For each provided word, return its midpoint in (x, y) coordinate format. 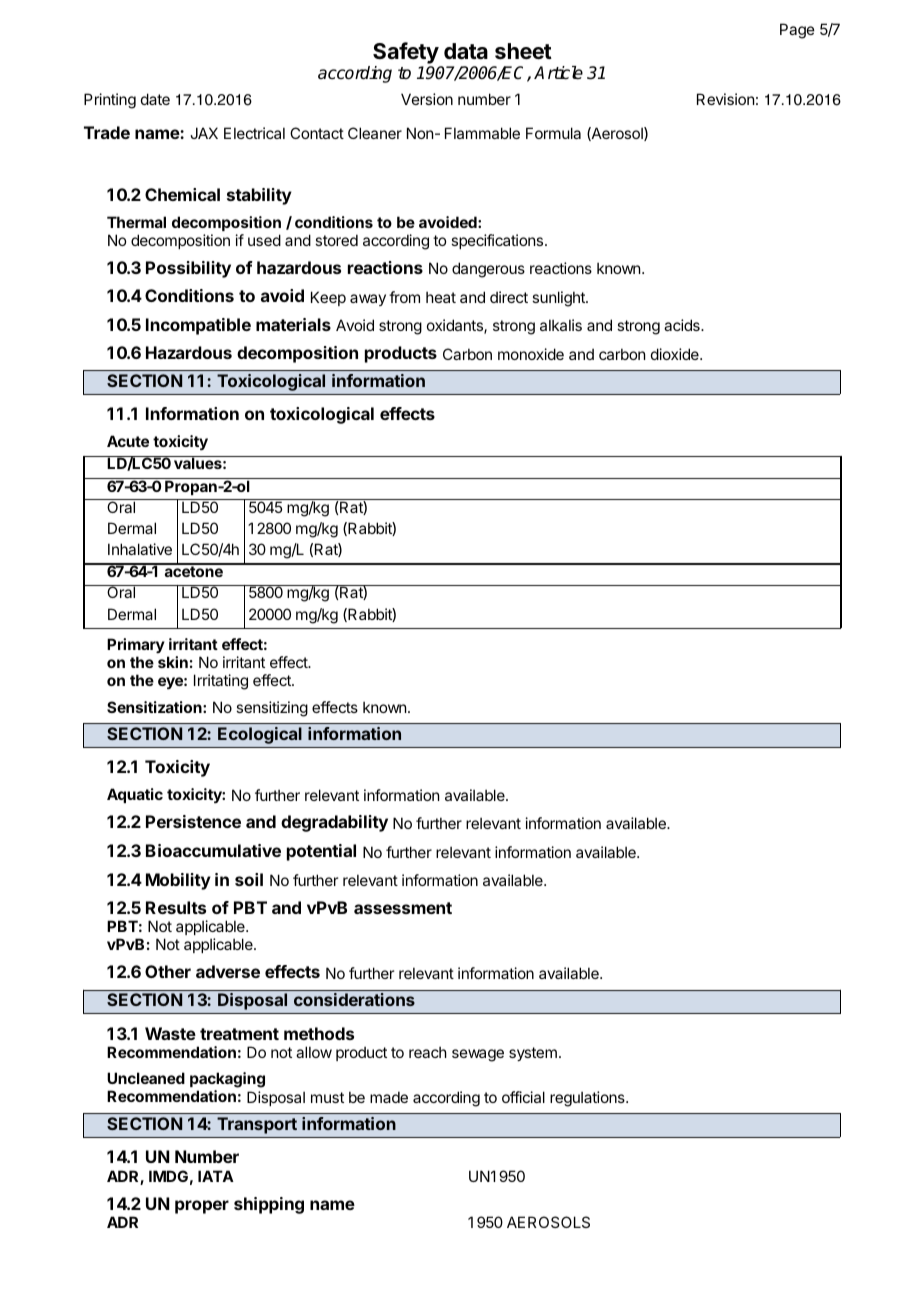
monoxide (531, 354)
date (155, 99)
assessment (403, 908)
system (533, 1054)
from (404, 297)
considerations (354, 999)
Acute (128, 441)
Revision (725, 99)
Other (168, 971)
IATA (216, 1176)
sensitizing (272, 709)
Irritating (221, 682)
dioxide (676, 354)
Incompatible (198, 326)
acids (683, 325)
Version (427, 99)
